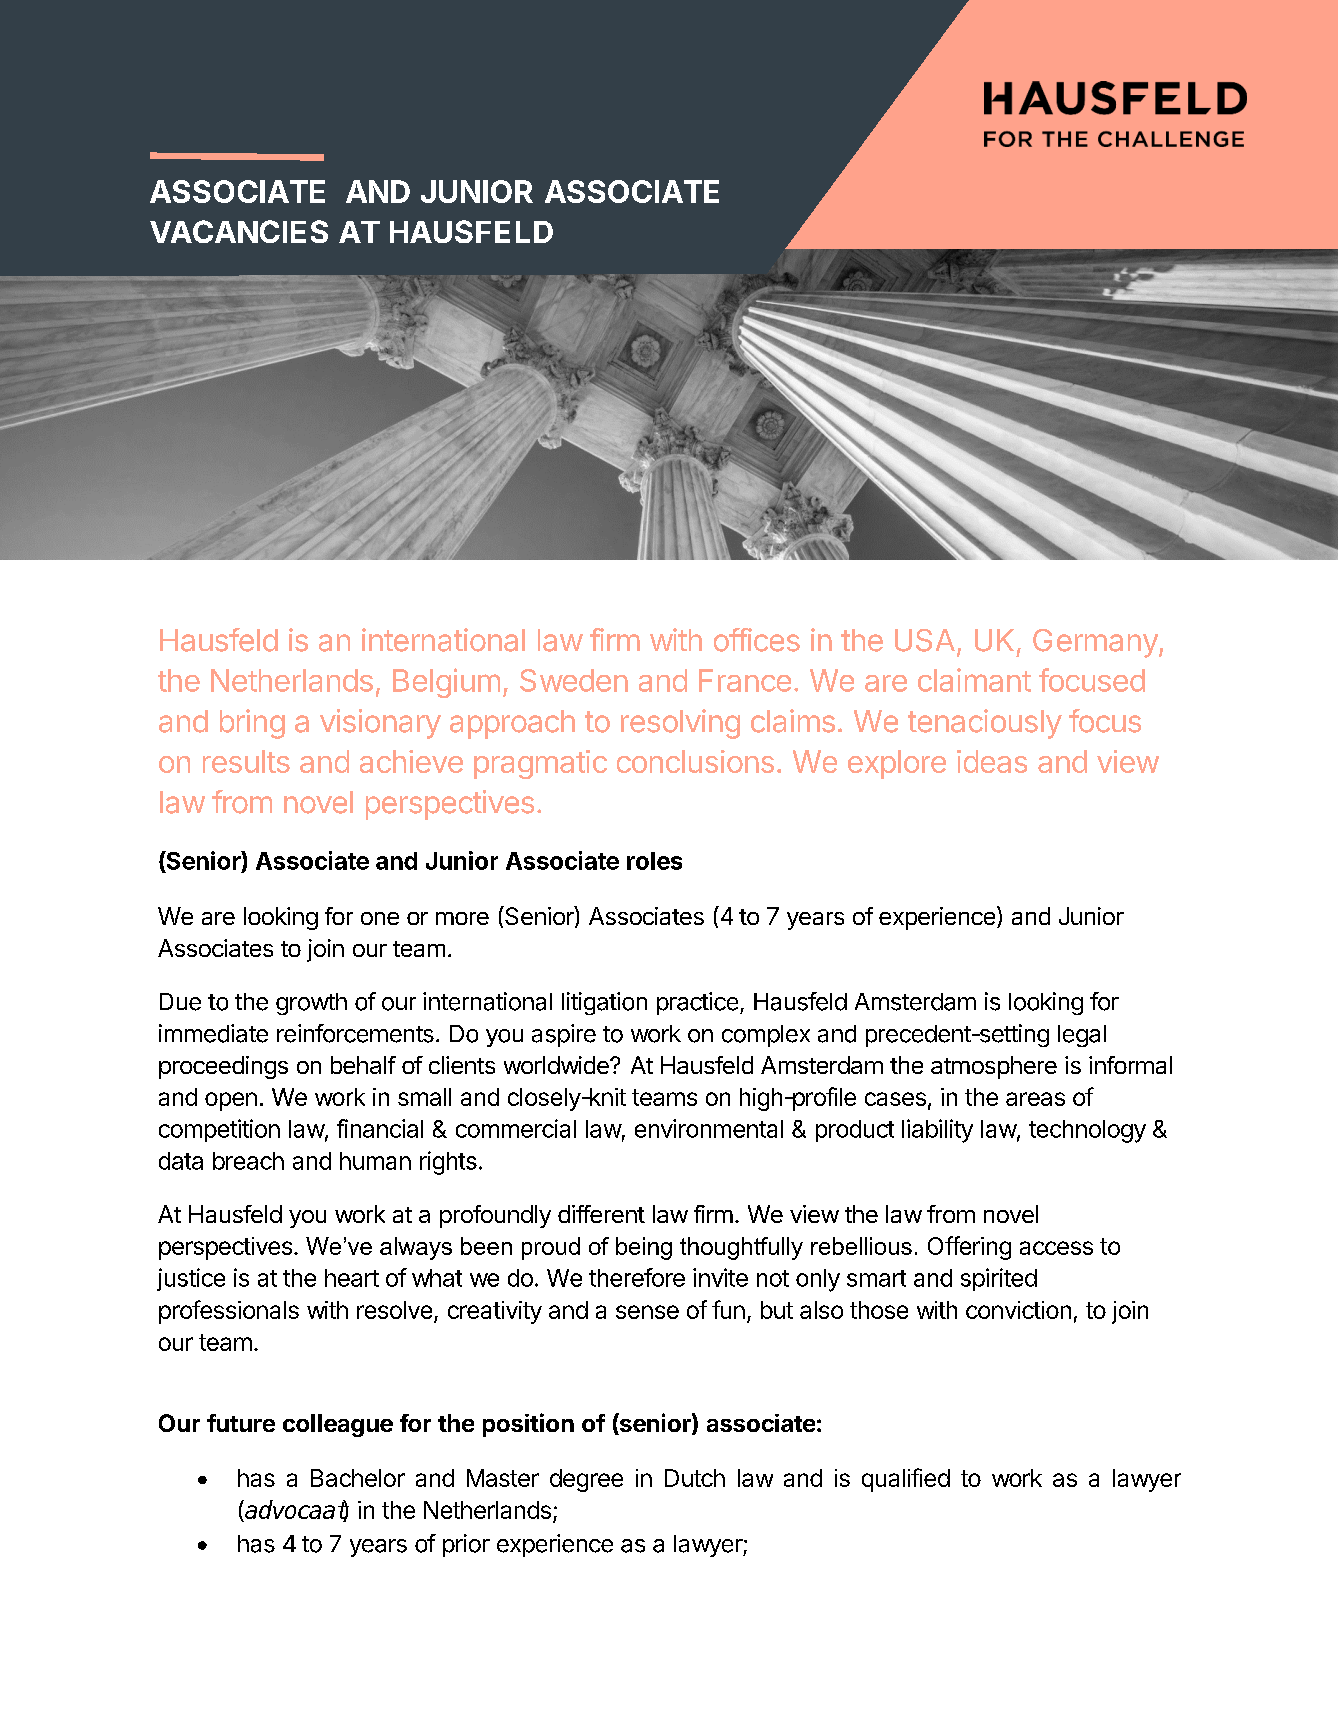  Describe the element at coordinates (358, 1478) in the image. I see `Bachelor` at that location.
